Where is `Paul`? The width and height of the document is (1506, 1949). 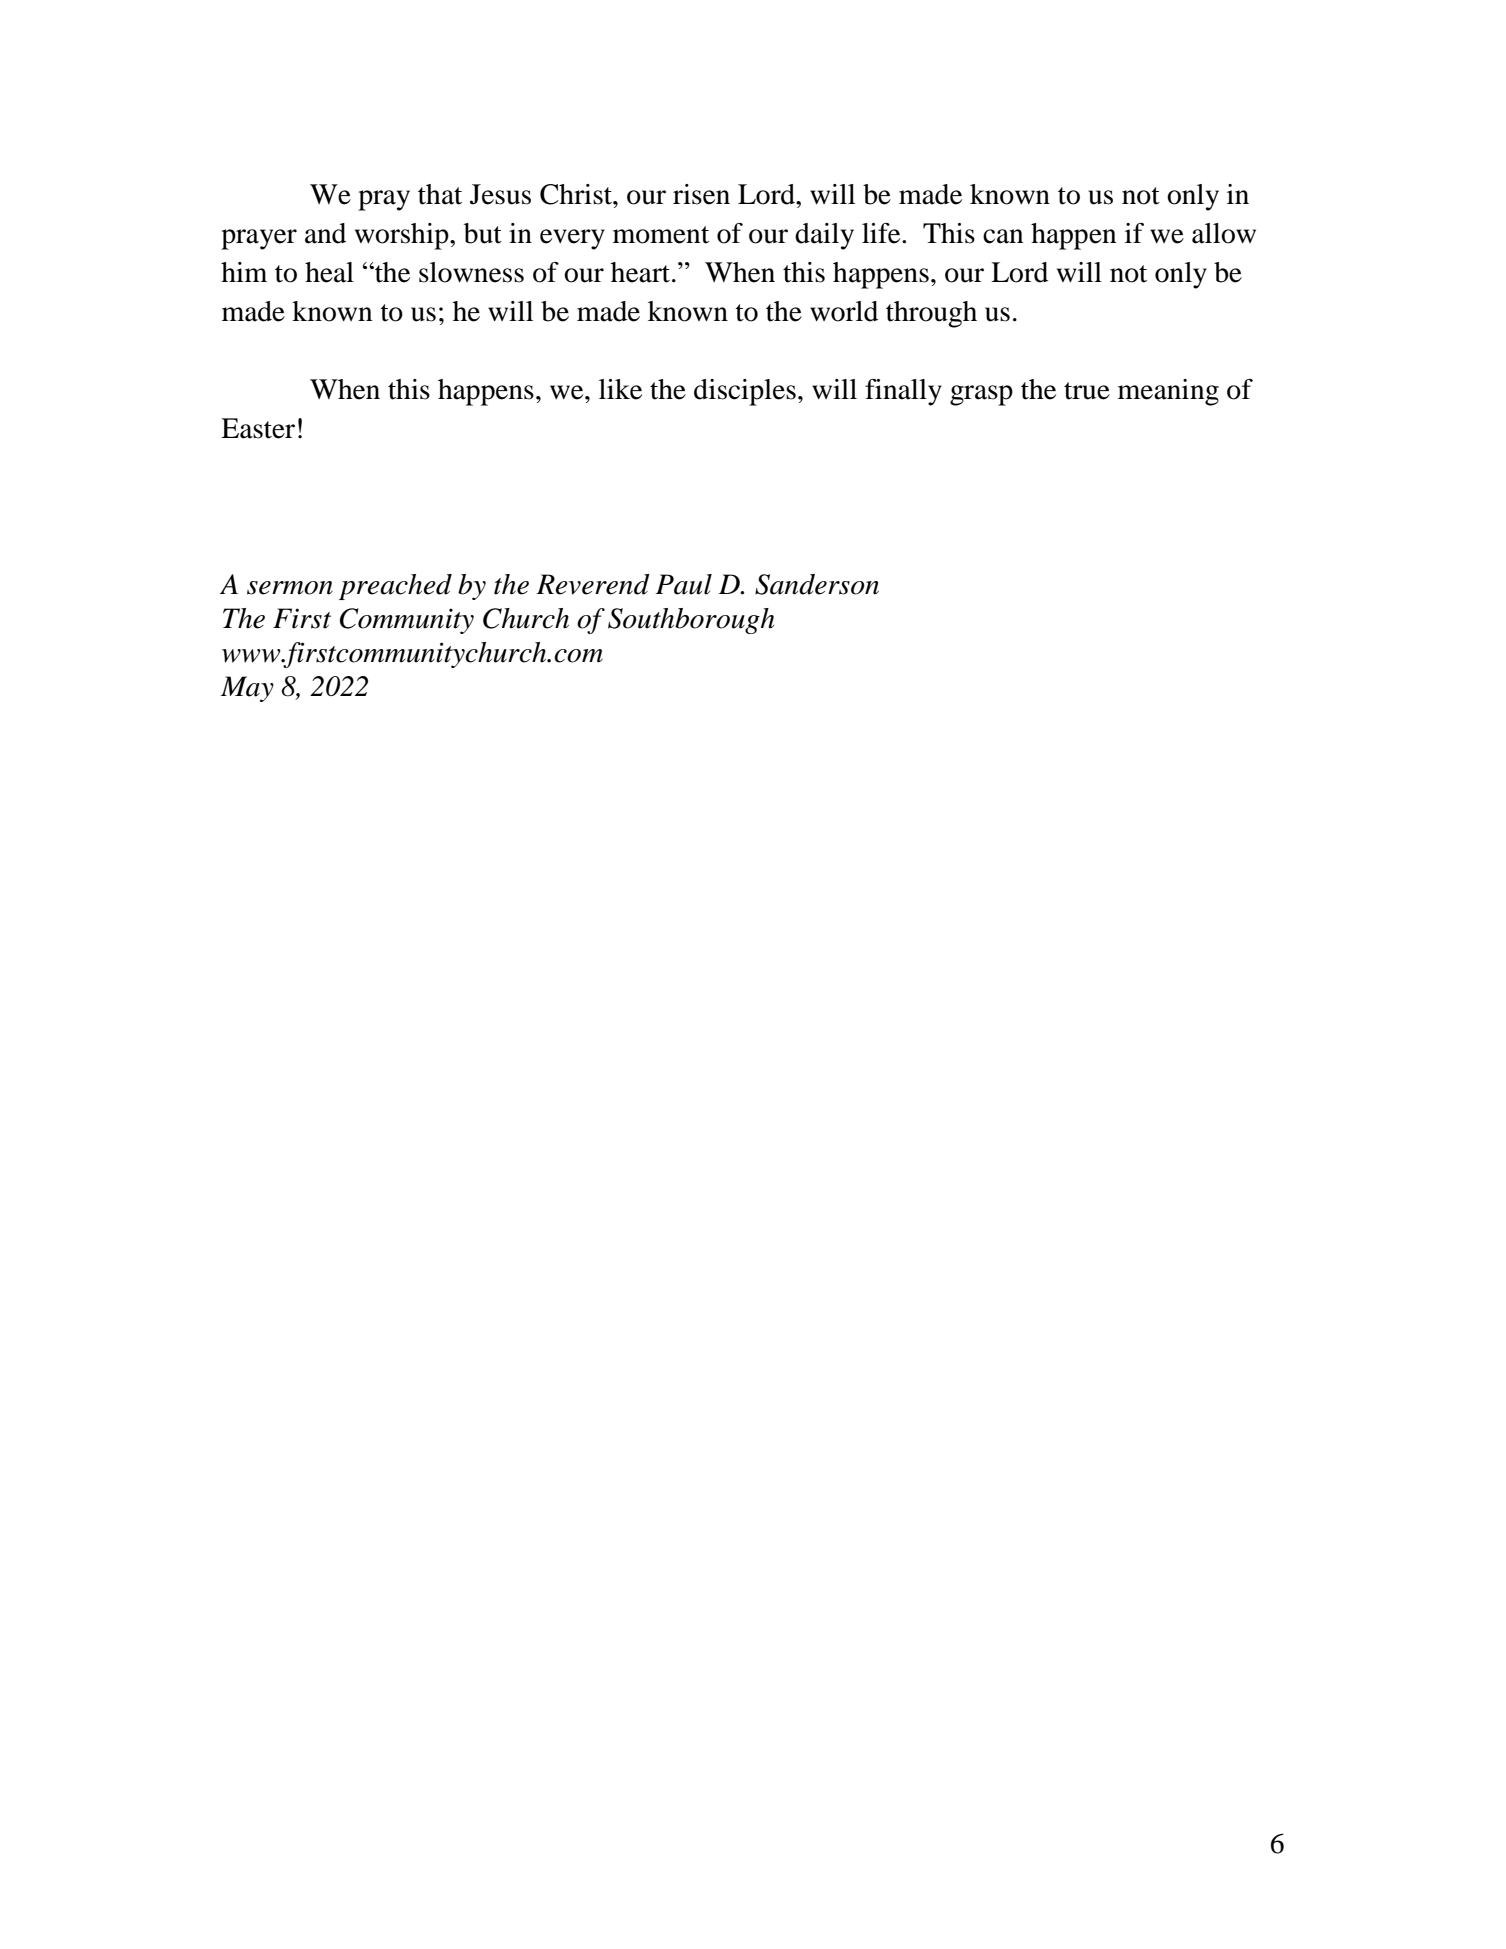 Paul is located at coordinates (683, 584).
